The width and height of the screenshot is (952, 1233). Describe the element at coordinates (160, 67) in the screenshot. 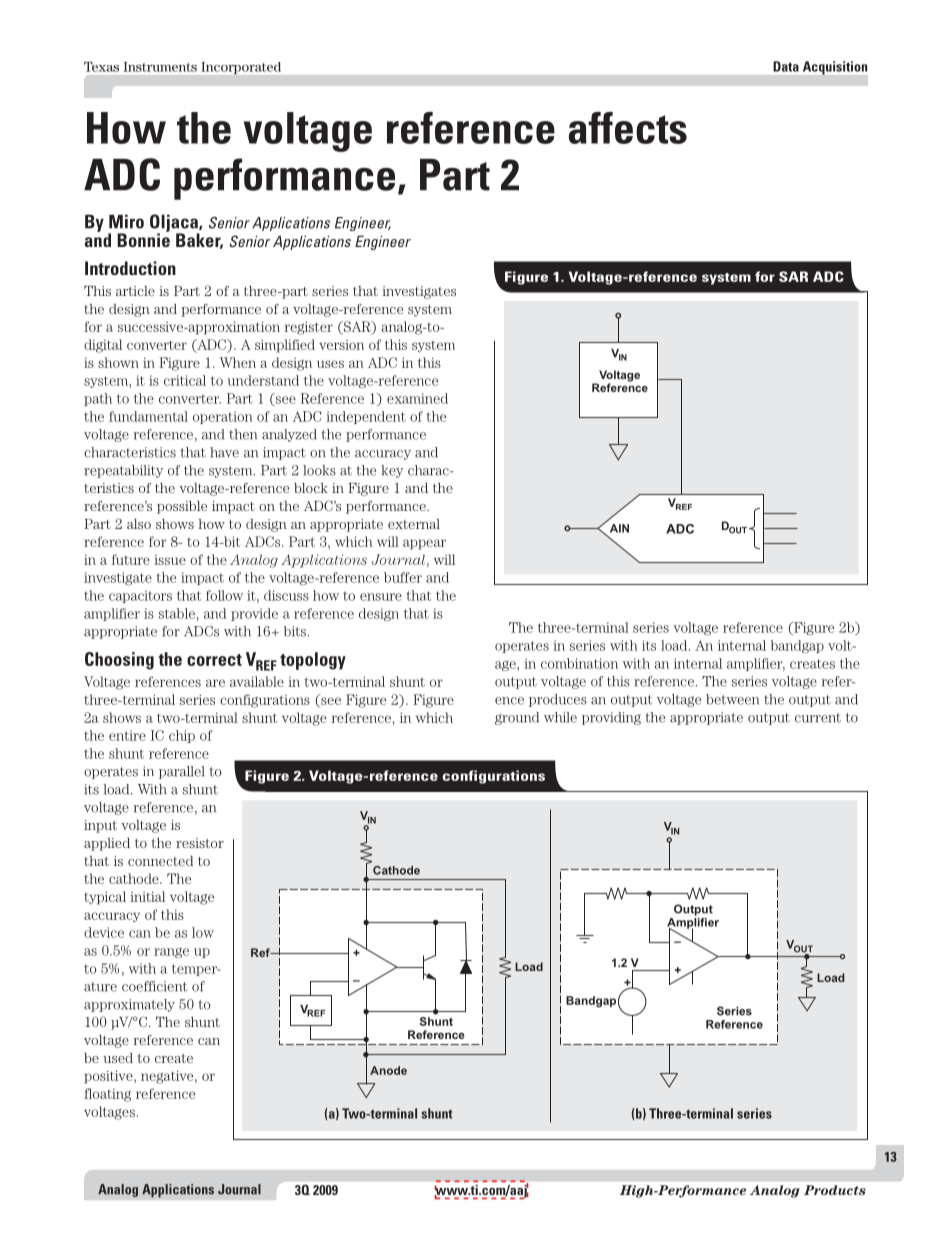

I see `Instruments` at that location.
